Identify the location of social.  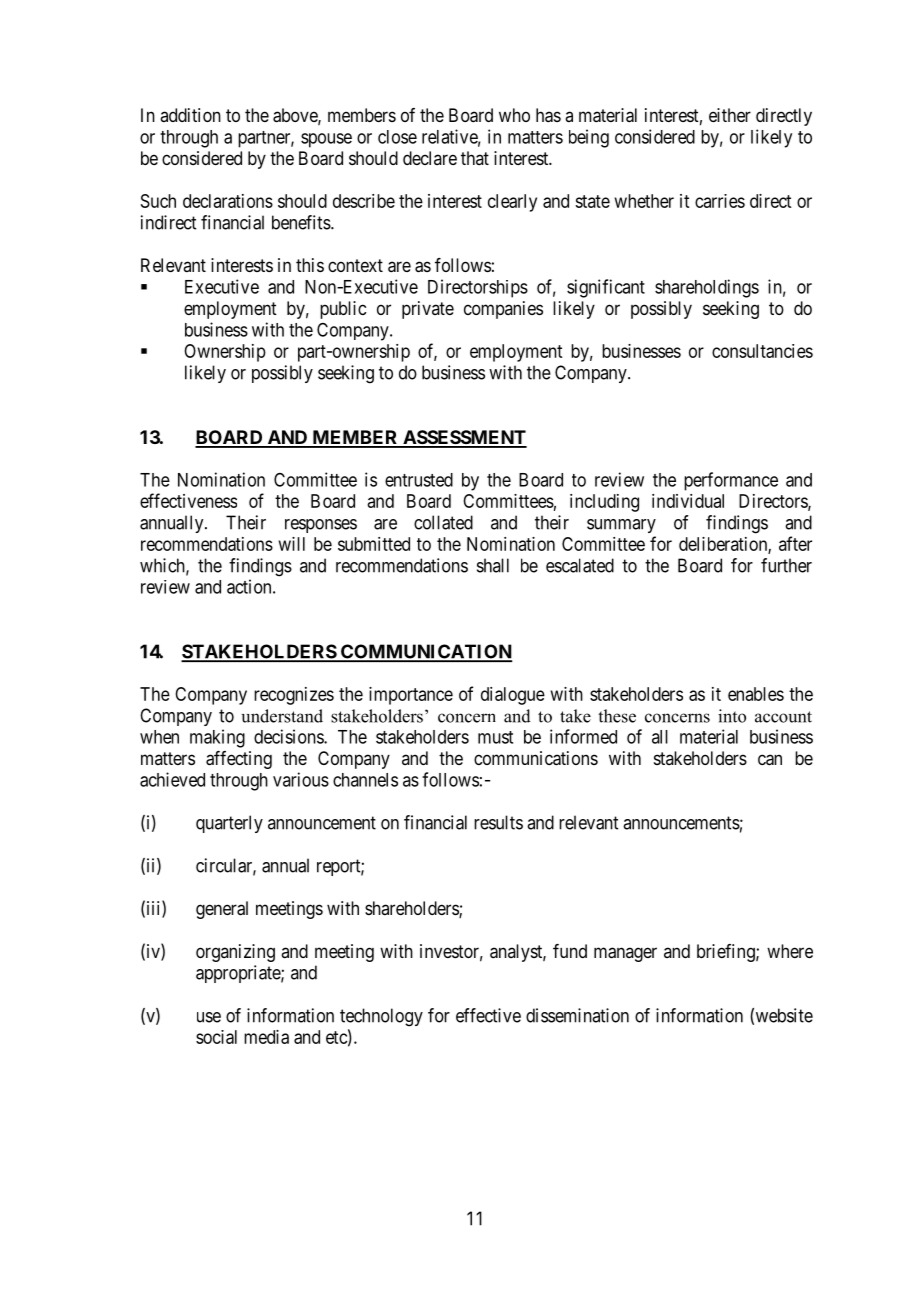
(216, 1037).
